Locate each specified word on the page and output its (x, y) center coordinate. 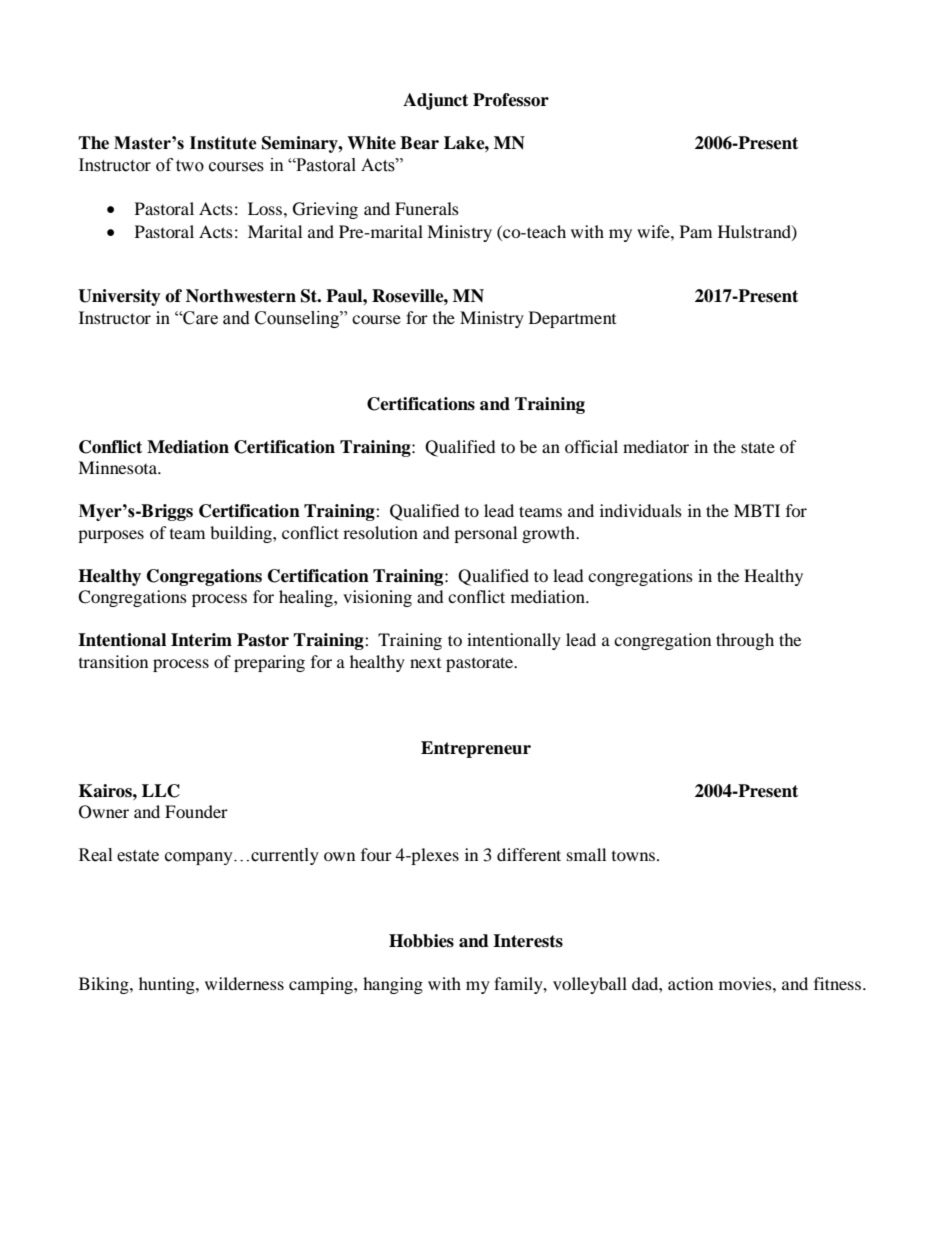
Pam (696, 231)
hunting (168, 985)
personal (485, 534)
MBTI (757, 510)
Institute (223, 143)
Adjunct (435, 101)
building (242, 534)
